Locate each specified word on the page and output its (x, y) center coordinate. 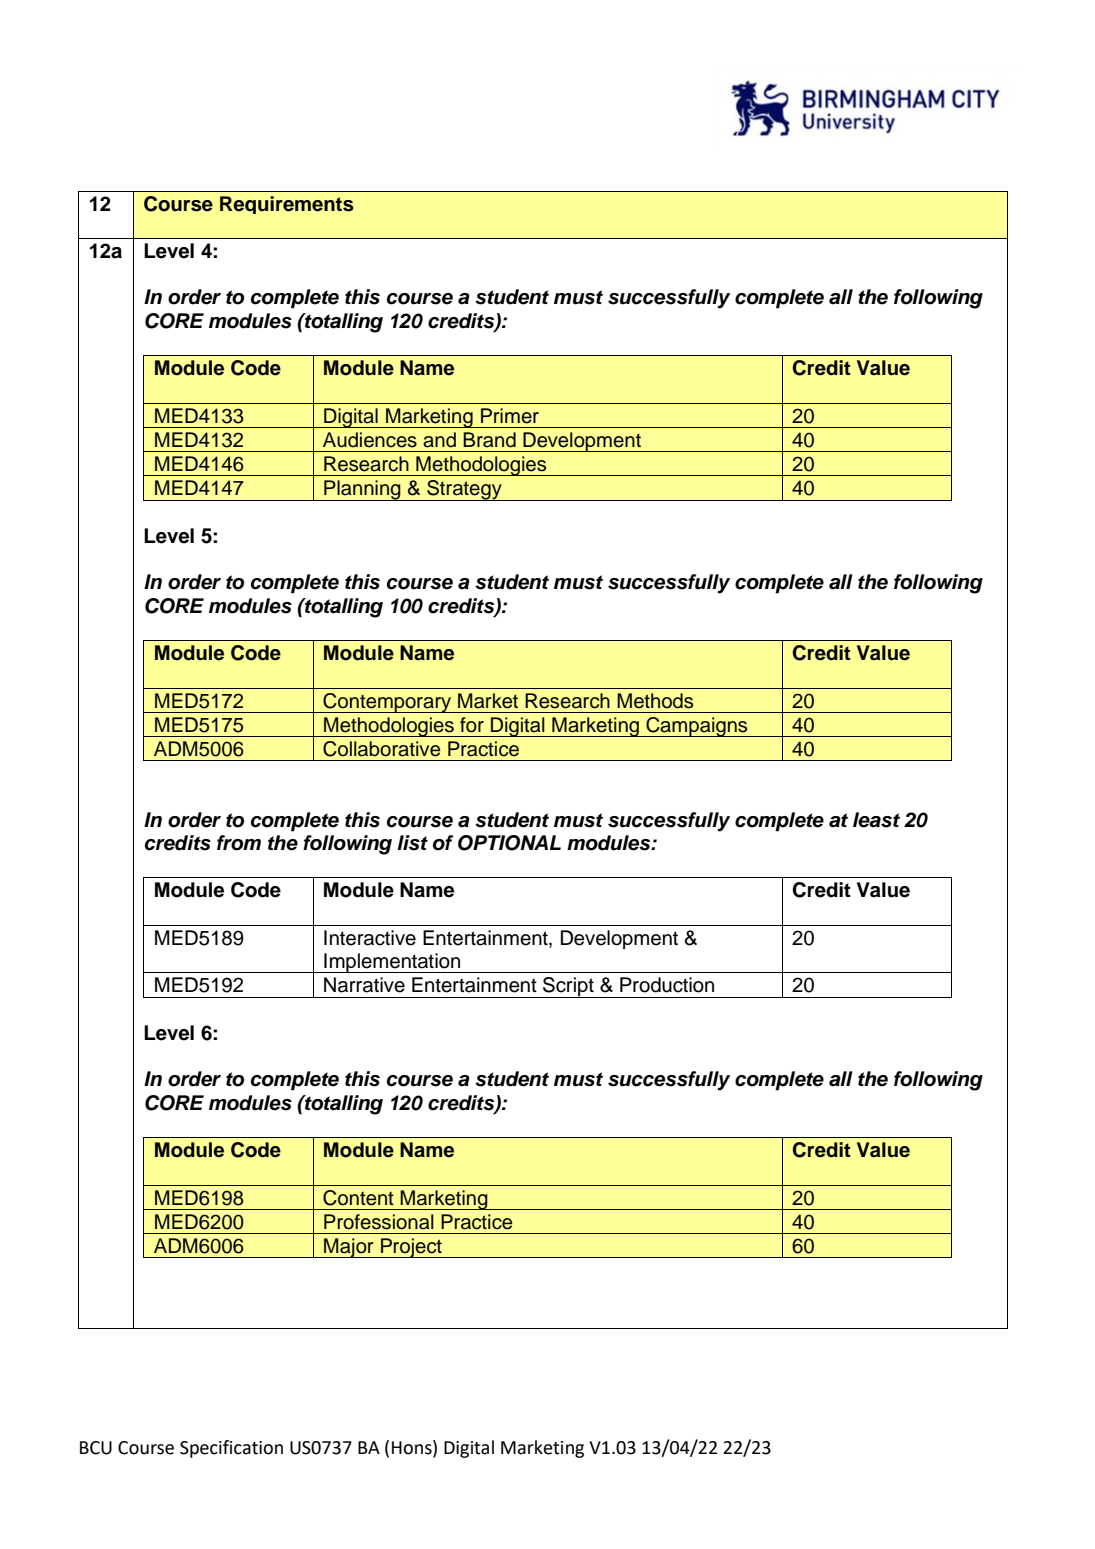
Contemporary (387, 703)
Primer (510, 416)
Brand (489, 440)
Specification (231, 1449)
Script (568, 987)
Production (667, 985)
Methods (655, 701)
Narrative (364, 985)
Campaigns (697, 727)
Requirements (287, 205)
